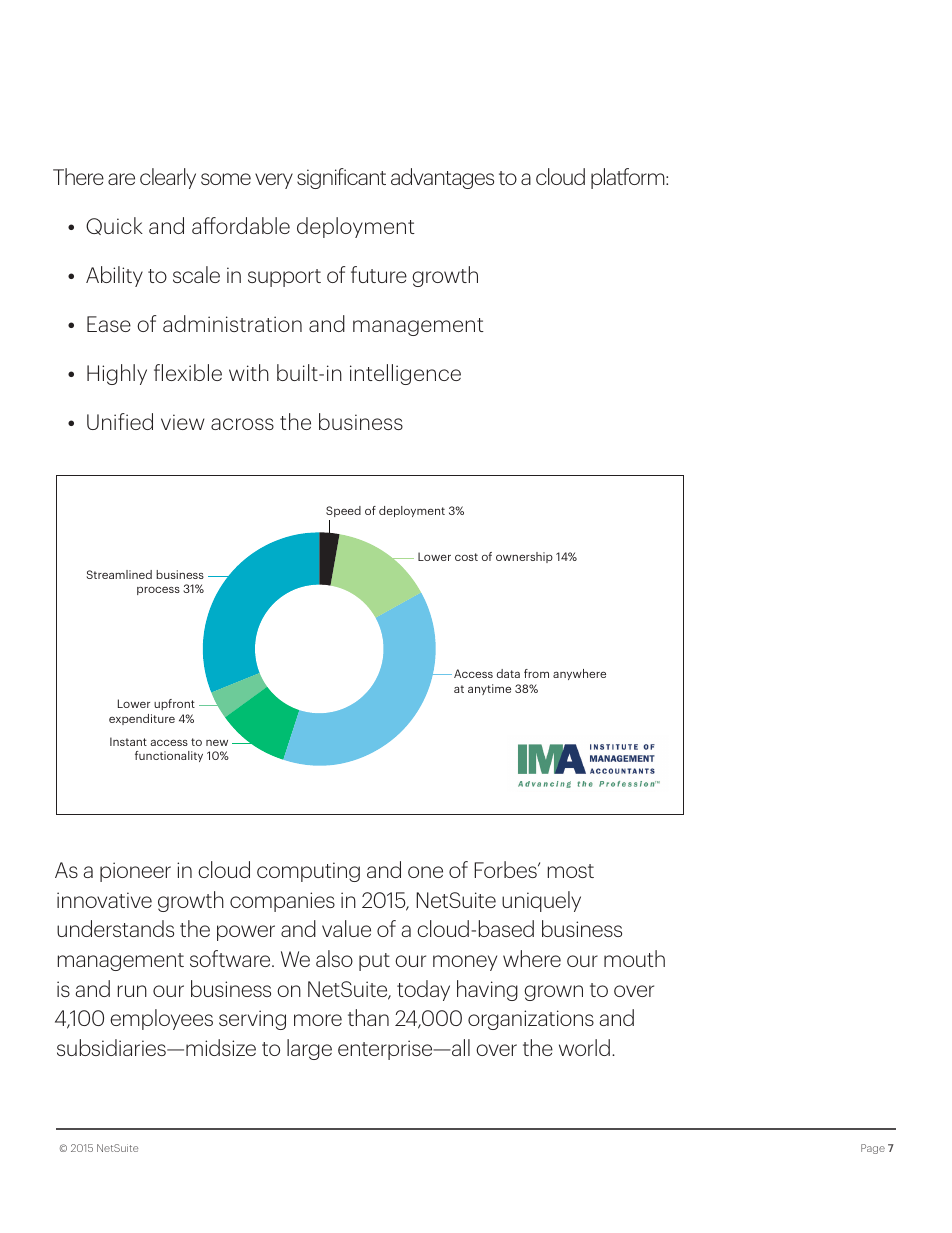 This page has height=1233, width=952. Describe the element at coordinates (442, 178) in the page. I see `advantages` at that location.
